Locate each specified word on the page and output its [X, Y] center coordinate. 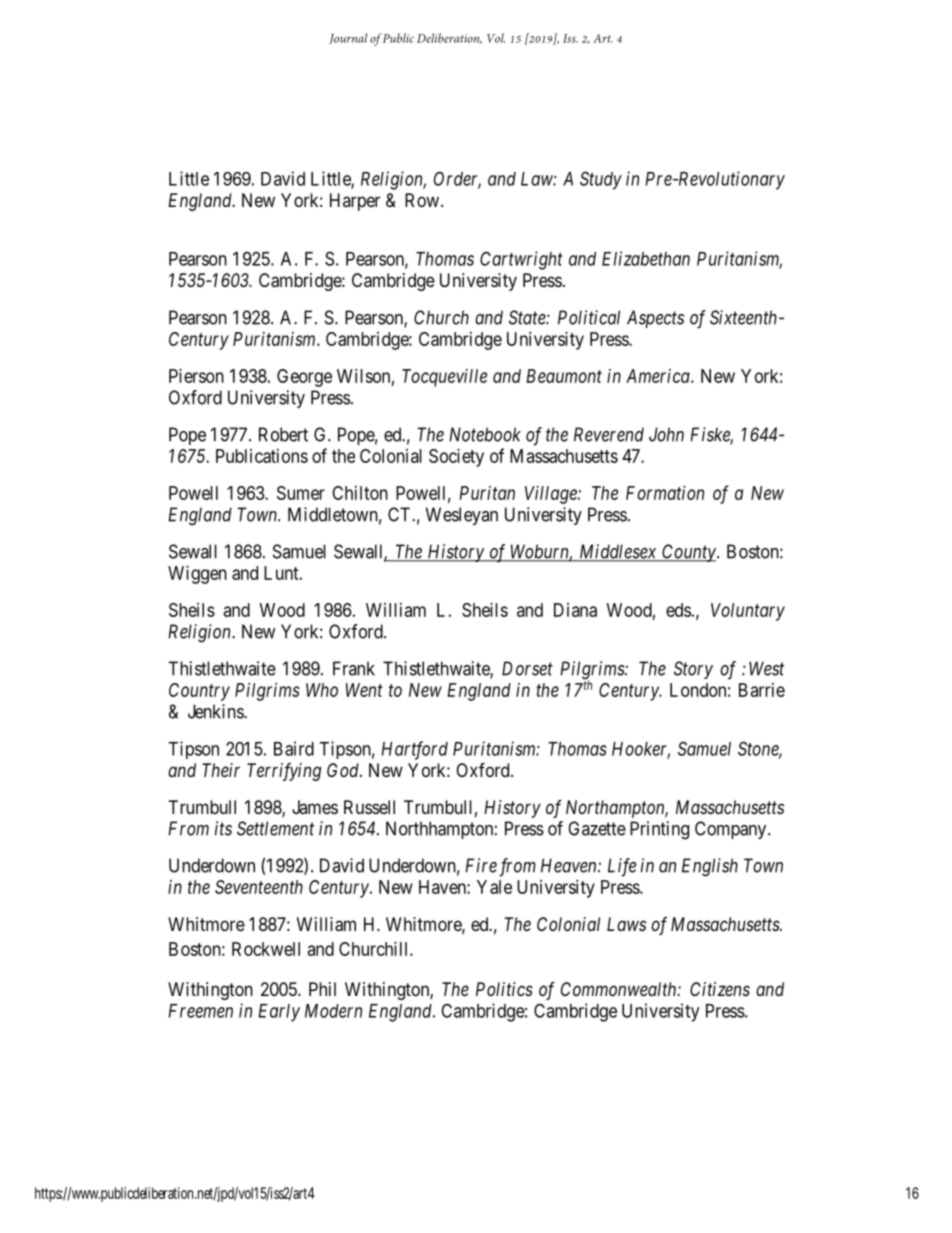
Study [601, 180]
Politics [504, 989]
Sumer [301, 493]
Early [279, 1013]
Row [423, 200]
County [689, 553]
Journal [348, 38]
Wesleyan [462, 516]
